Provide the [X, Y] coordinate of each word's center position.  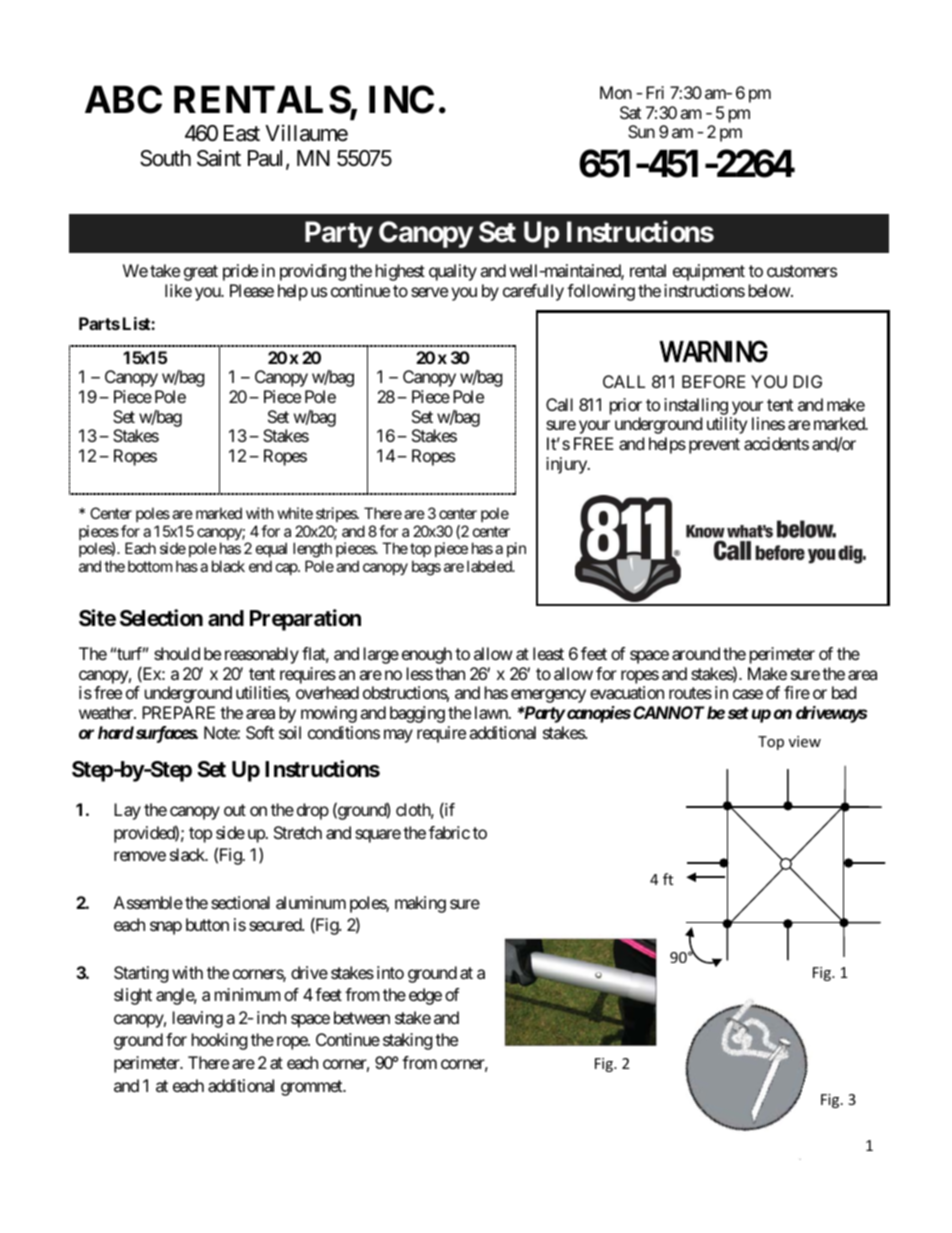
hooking [220, 1041]
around [696, 653]
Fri [655, 92]
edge [425, 996]
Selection [161, 618]
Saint [219, 158]
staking [408, 1041]
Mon [616, 92]
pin [516, 551]
